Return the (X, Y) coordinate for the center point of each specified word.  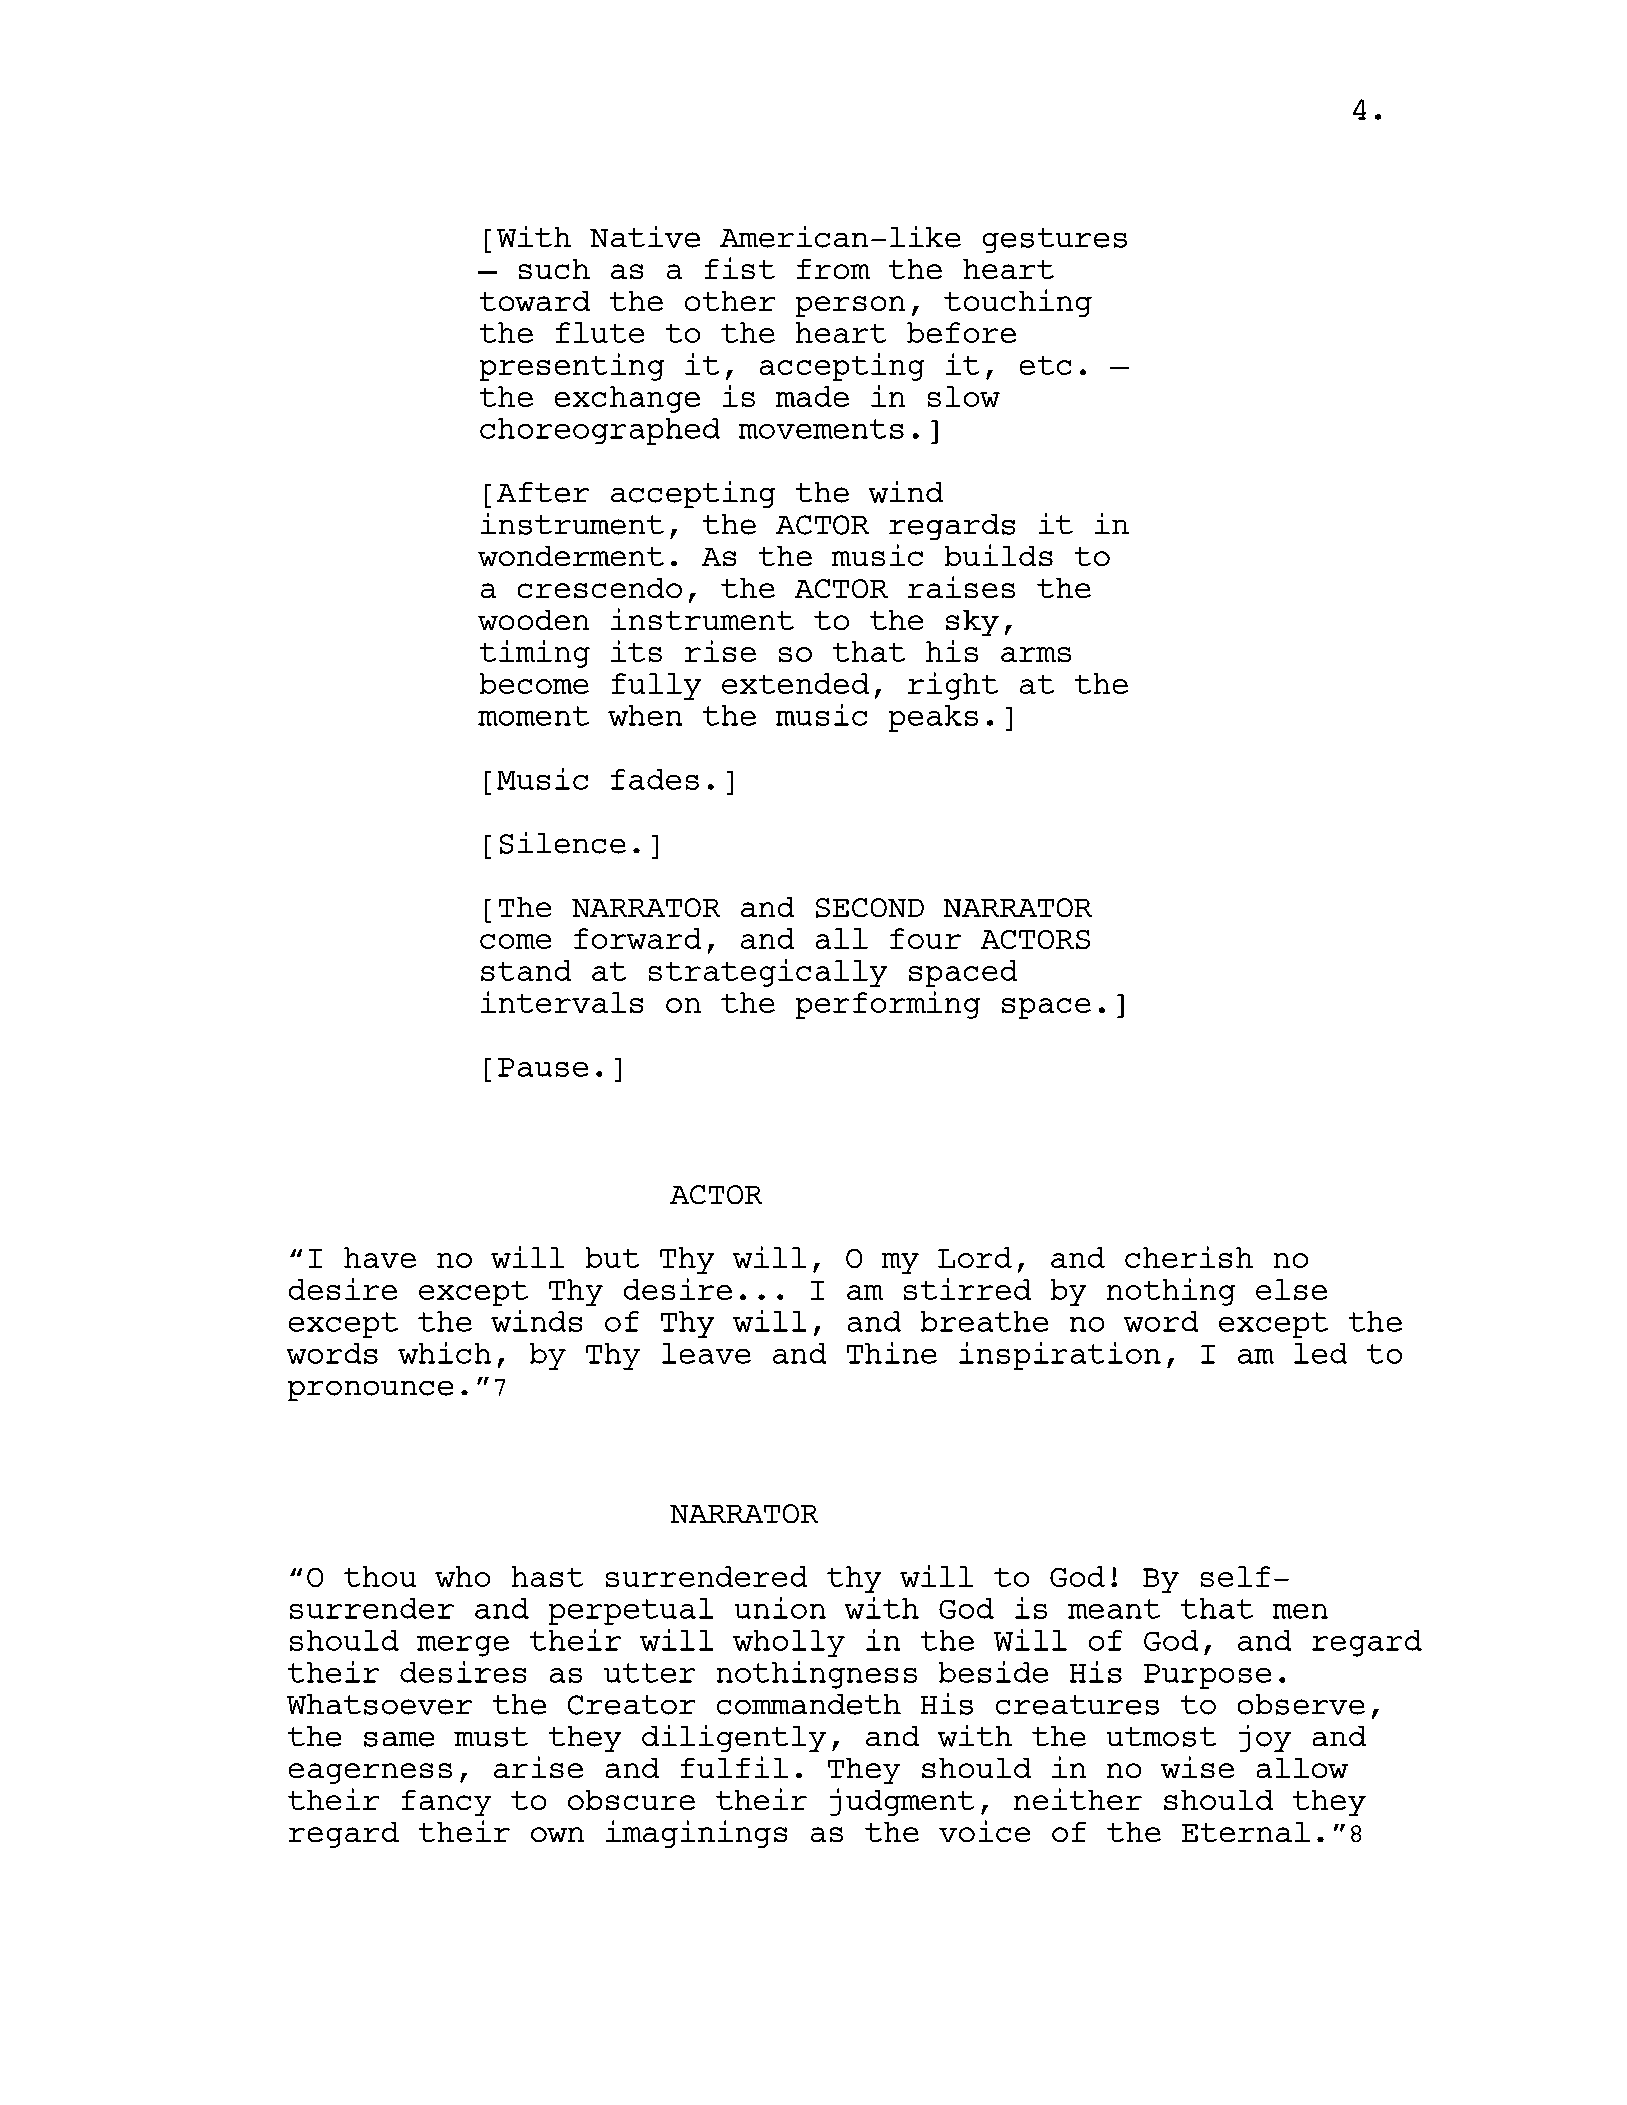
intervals (562, 1002)
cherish (1189, 1257)
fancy (446, 1803)
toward (535, 301)
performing (888, 1005)
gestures (1055, 240)
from (833, 269)
